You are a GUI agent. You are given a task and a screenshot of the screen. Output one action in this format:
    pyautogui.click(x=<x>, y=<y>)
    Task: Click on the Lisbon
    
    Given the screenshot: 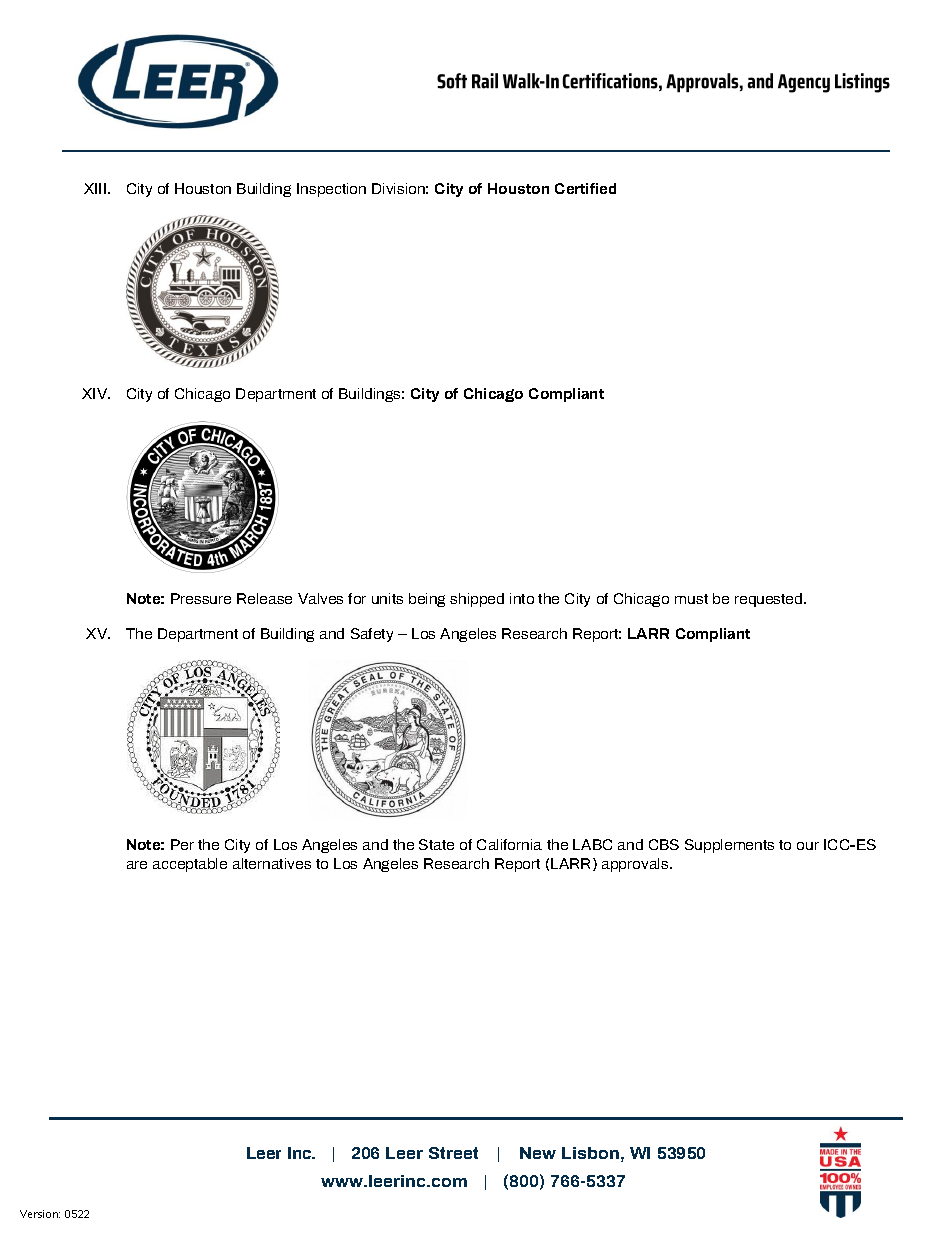 What is the action you would take?
    pyautogui.click(x=590, y=1153)
